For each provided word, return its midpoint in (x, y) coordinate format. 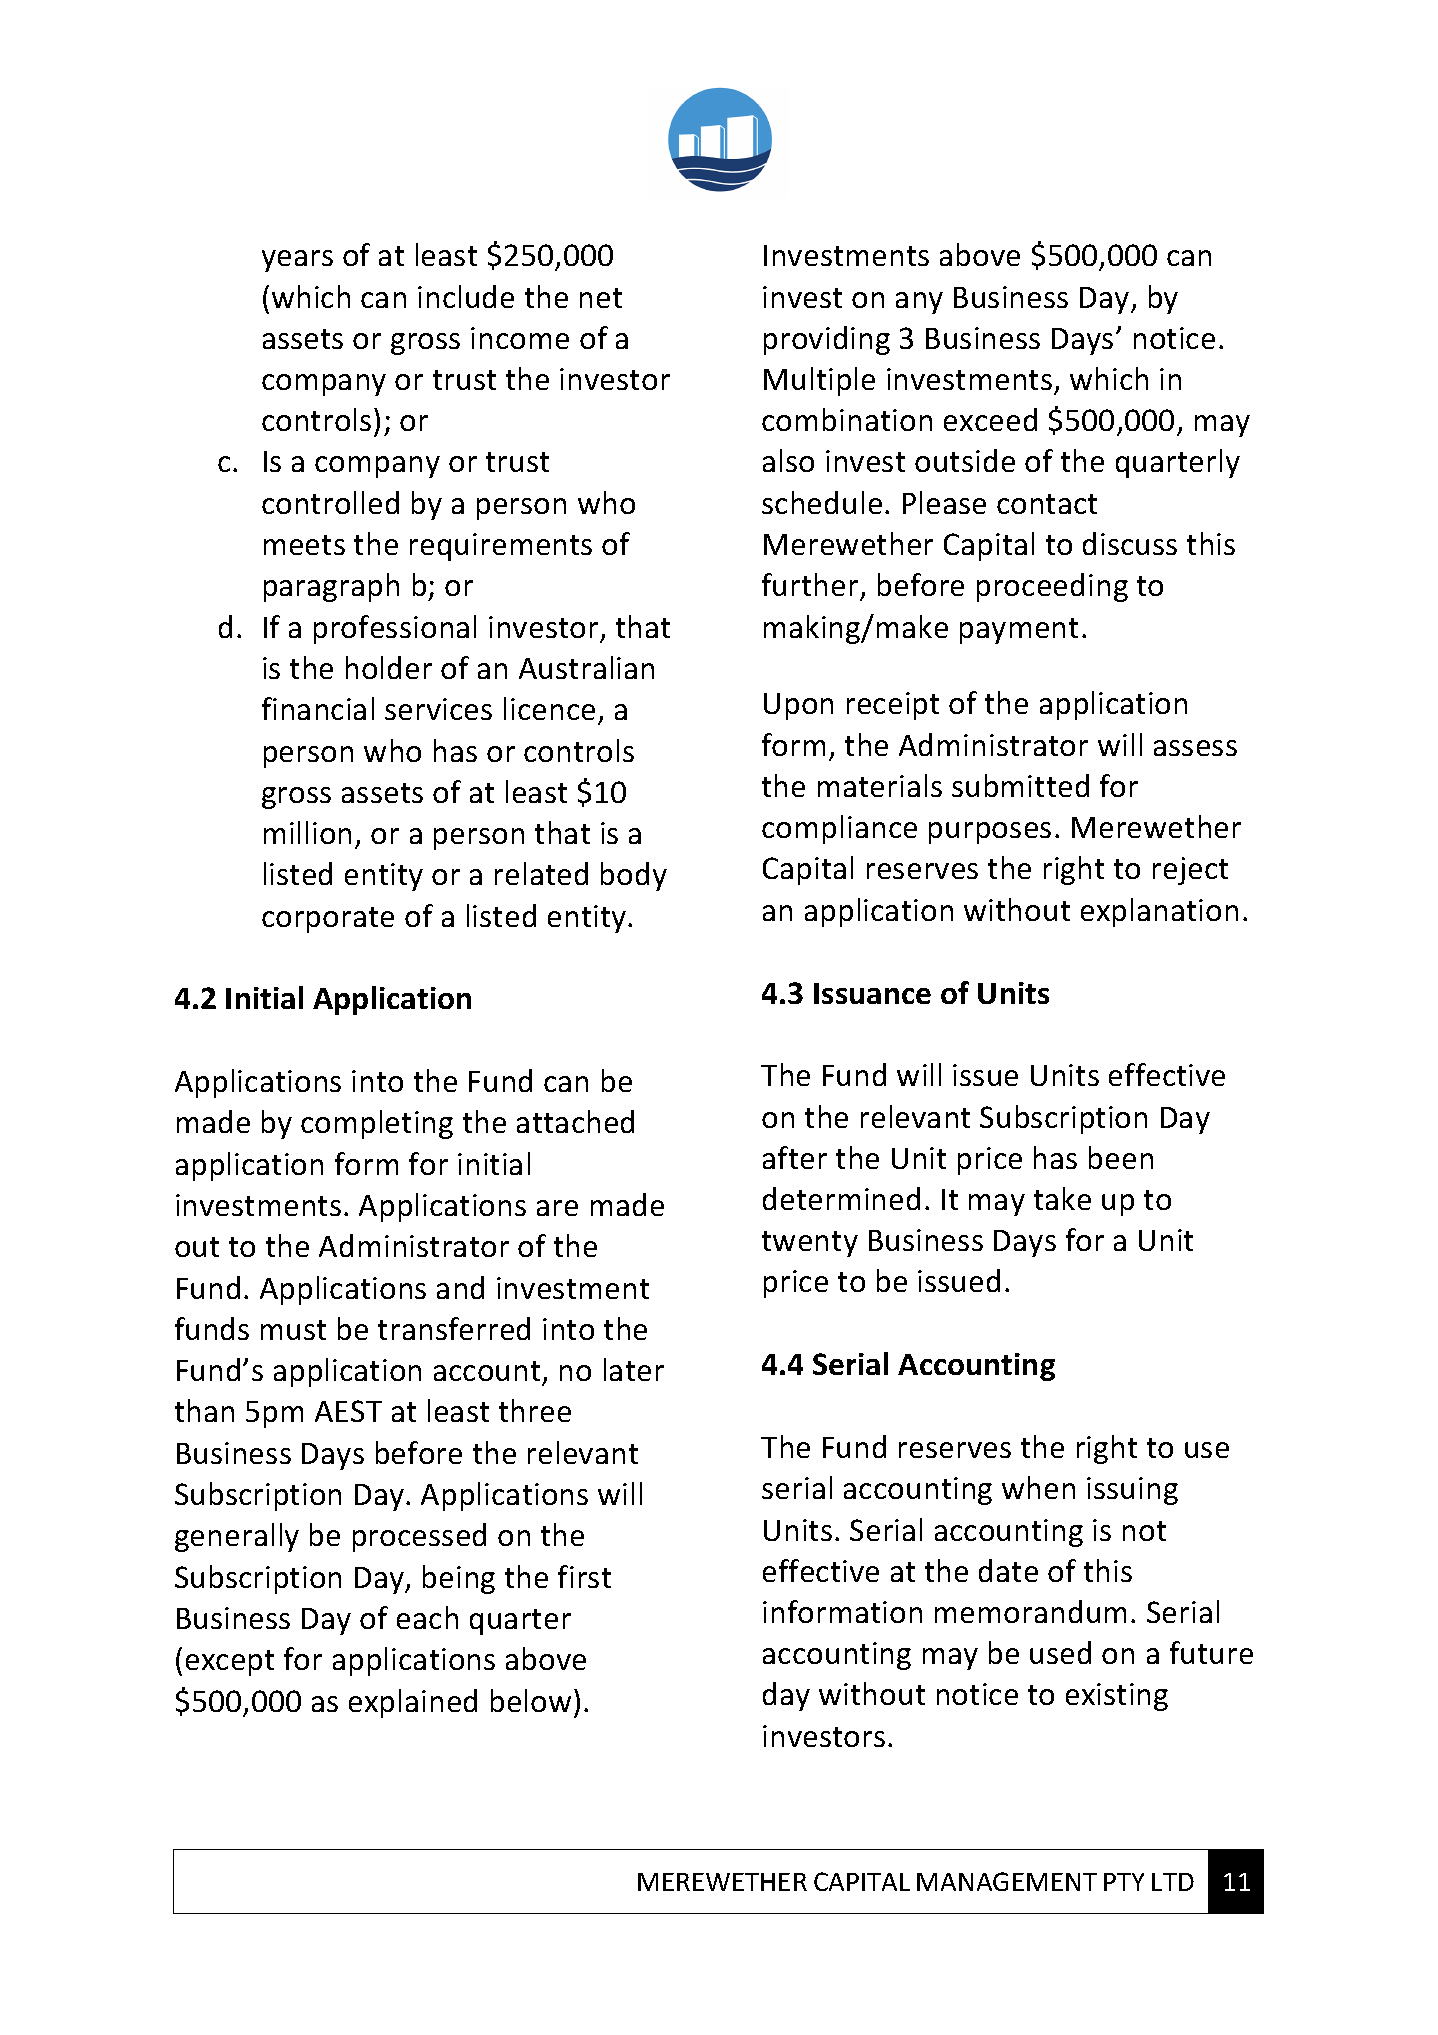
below (531, 1700)
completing (377, 1124)
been (1121, 1157)
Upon (798, 706)
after (795, 1157)
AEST (348, 1411)
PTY (1124, 1882)
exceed (990, 419)
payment (1019, 631)
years (297, 261)
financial (318, 708)
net (601, 298)
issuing (1132, 1491)
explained (413, 1703)
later (634, 1369)
